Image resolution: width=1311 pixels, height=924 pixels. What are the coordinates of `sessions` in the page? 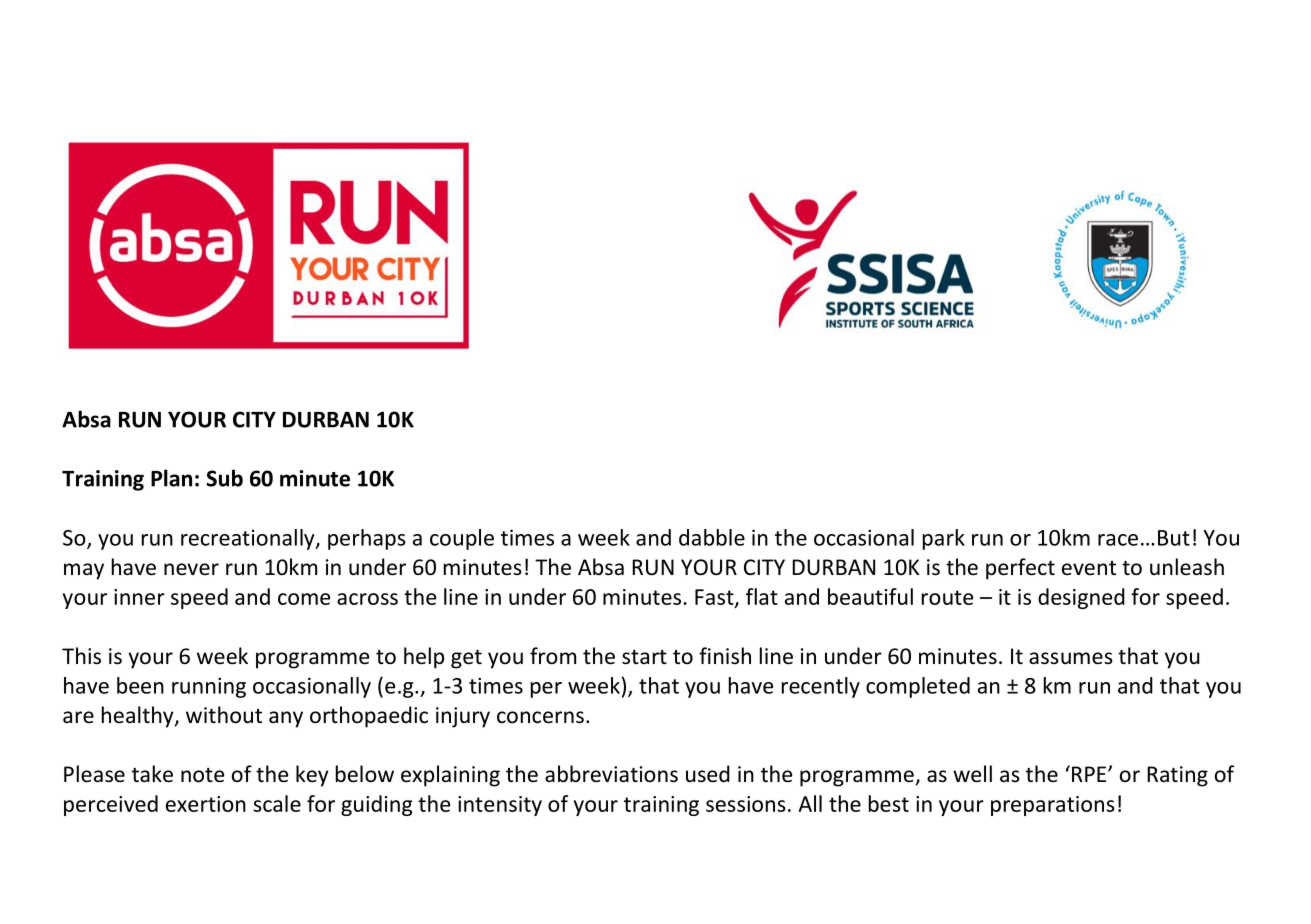 It's located at (746, 804).
